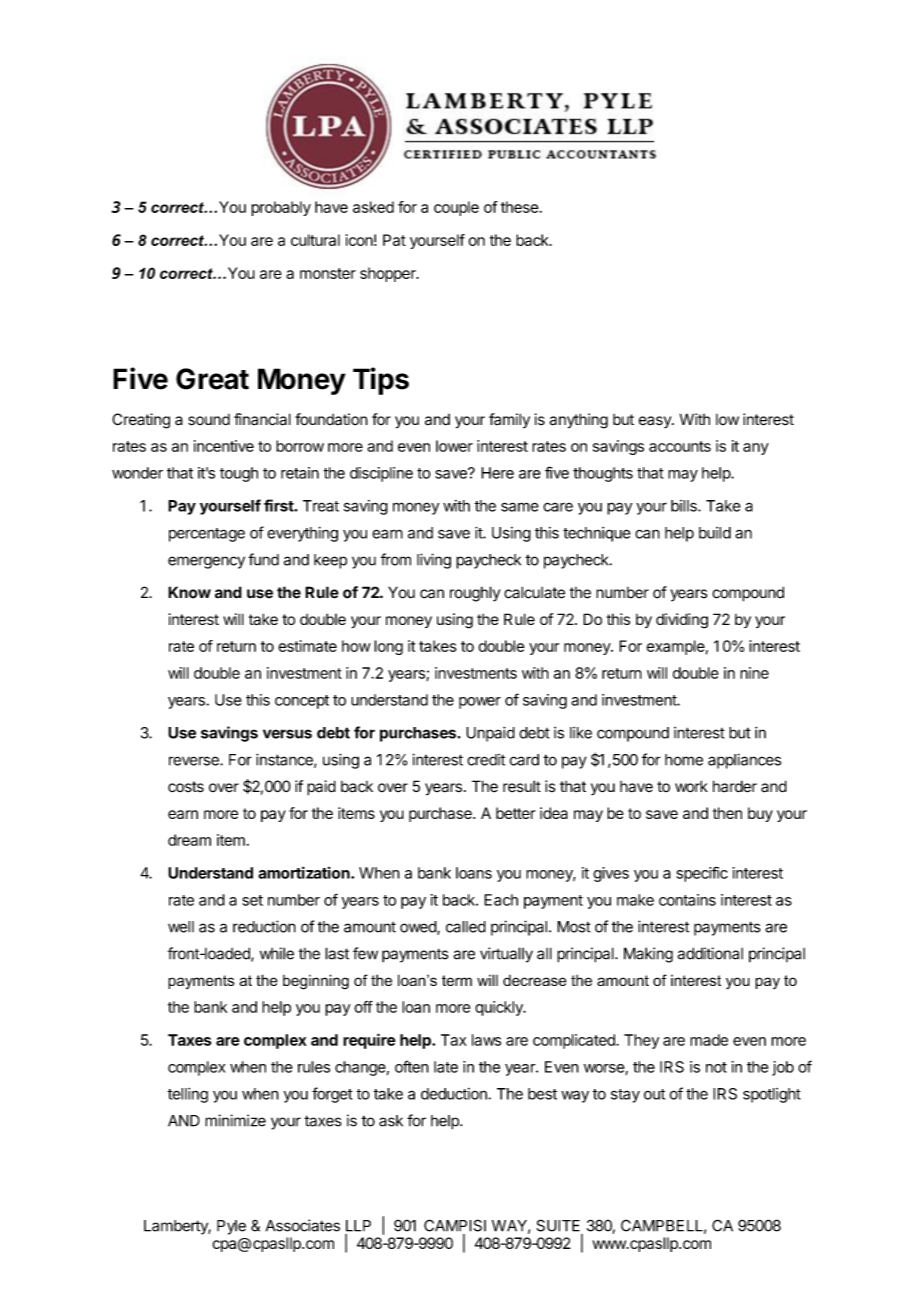 This screenshot has width=924, height=1308. Describe the element at coordinates (456, 208) in the screenshot. I see `couple` at that location.
